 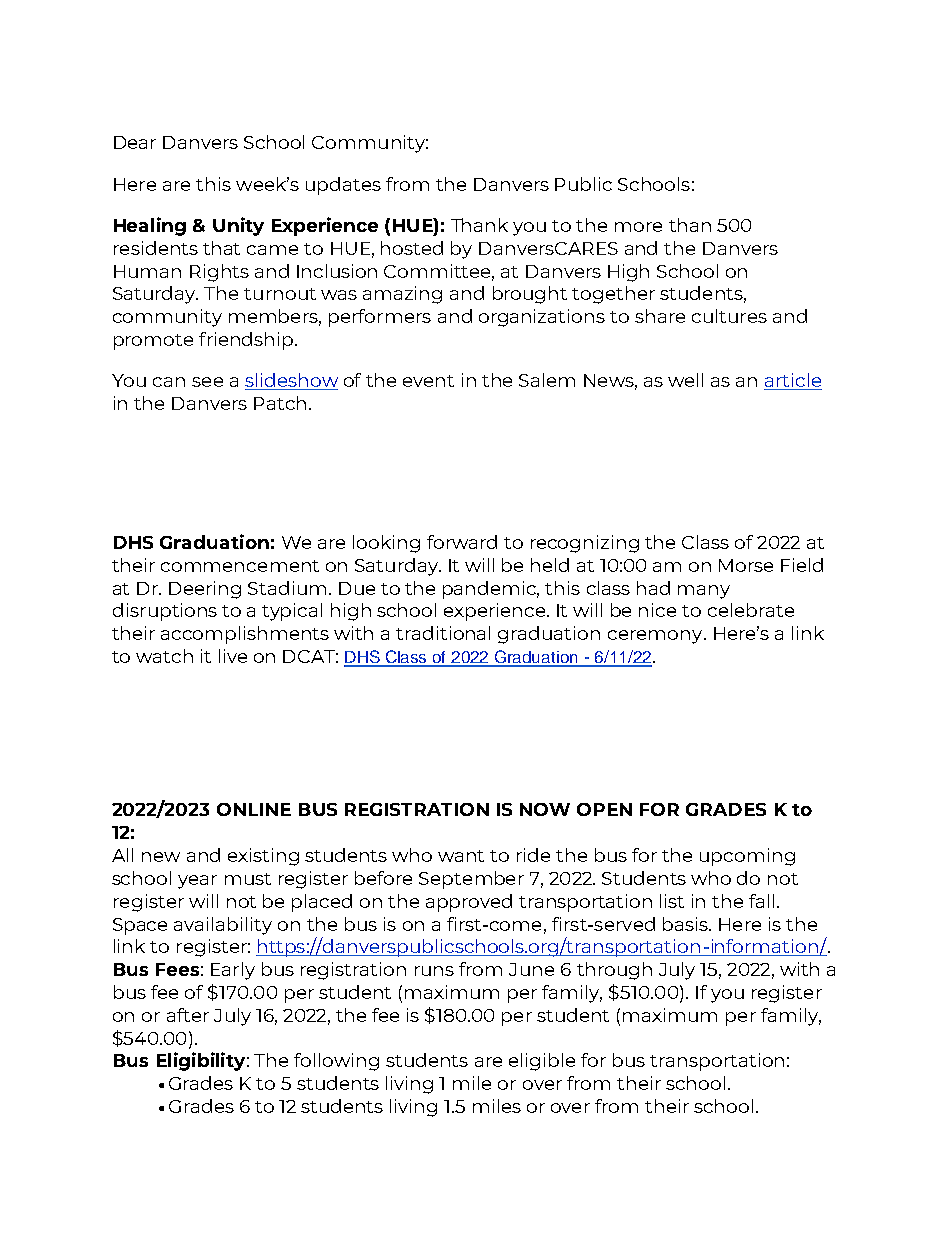 What do you see at coordinates (428, 381) in the screenshot?
I see `event` at bounding box center [428, 381].
